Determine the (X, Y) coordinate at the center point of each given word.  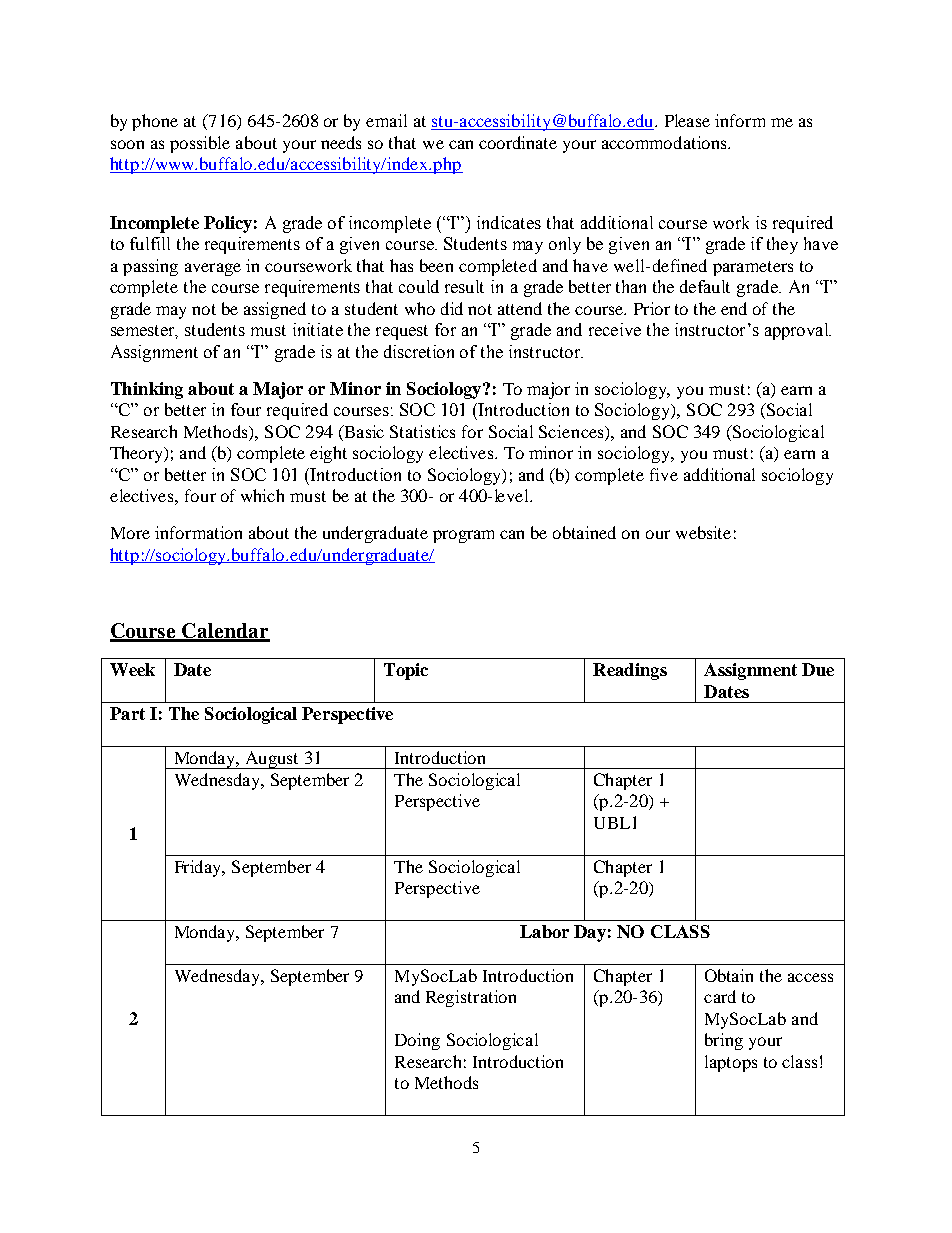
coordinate (518, 142)
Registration (471, 998)
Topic (406, 671)
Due (818, 669)
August (272, 760)
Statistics (422, 431)
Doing (417, 1041)
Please (687, 120)
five (664, 474)
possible (200, 144)
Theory (138, 454)
